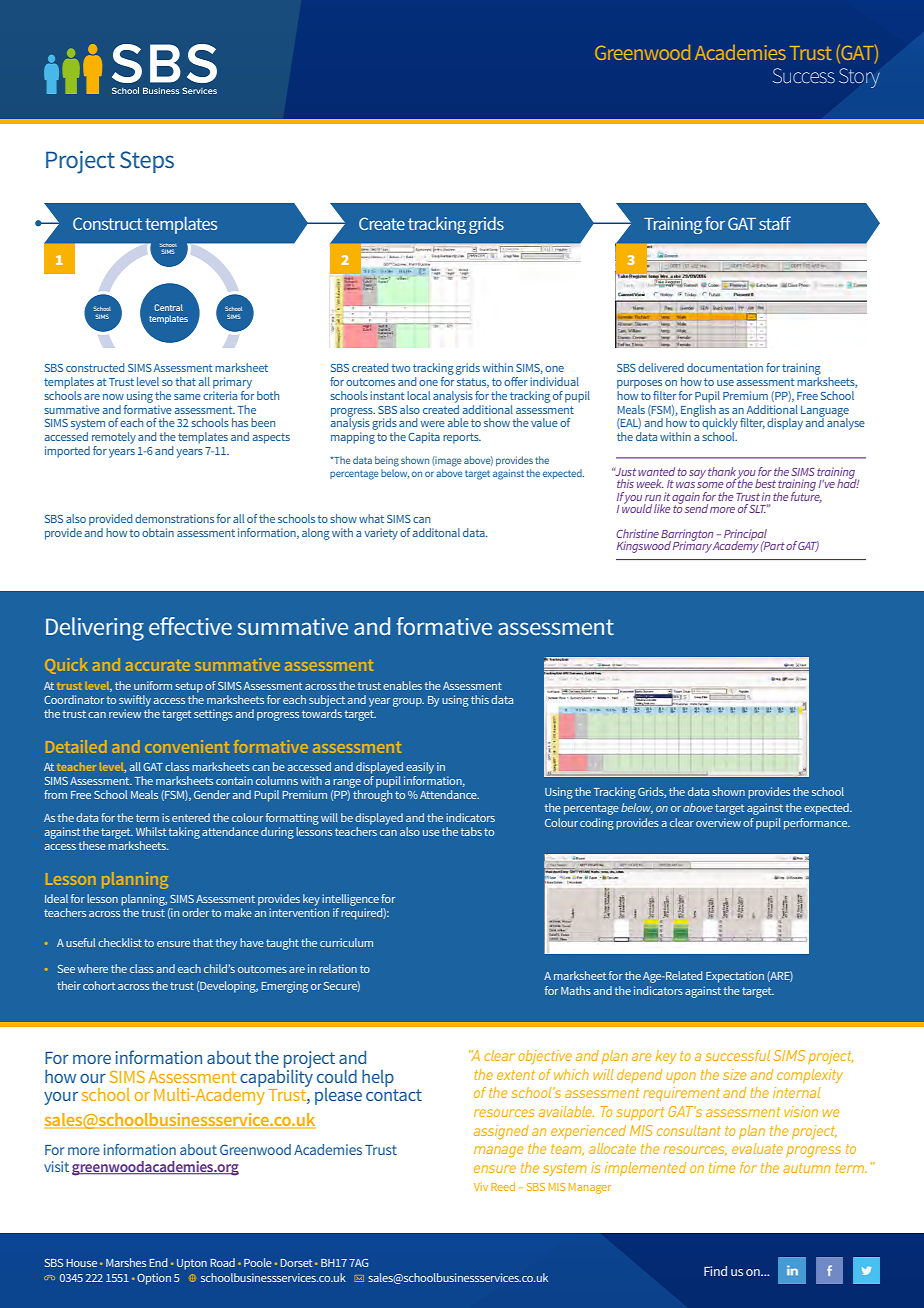 This page has width=924, height=1308. Describe the element at coordinates (400, 368) in the page. I see `two` at that location.
